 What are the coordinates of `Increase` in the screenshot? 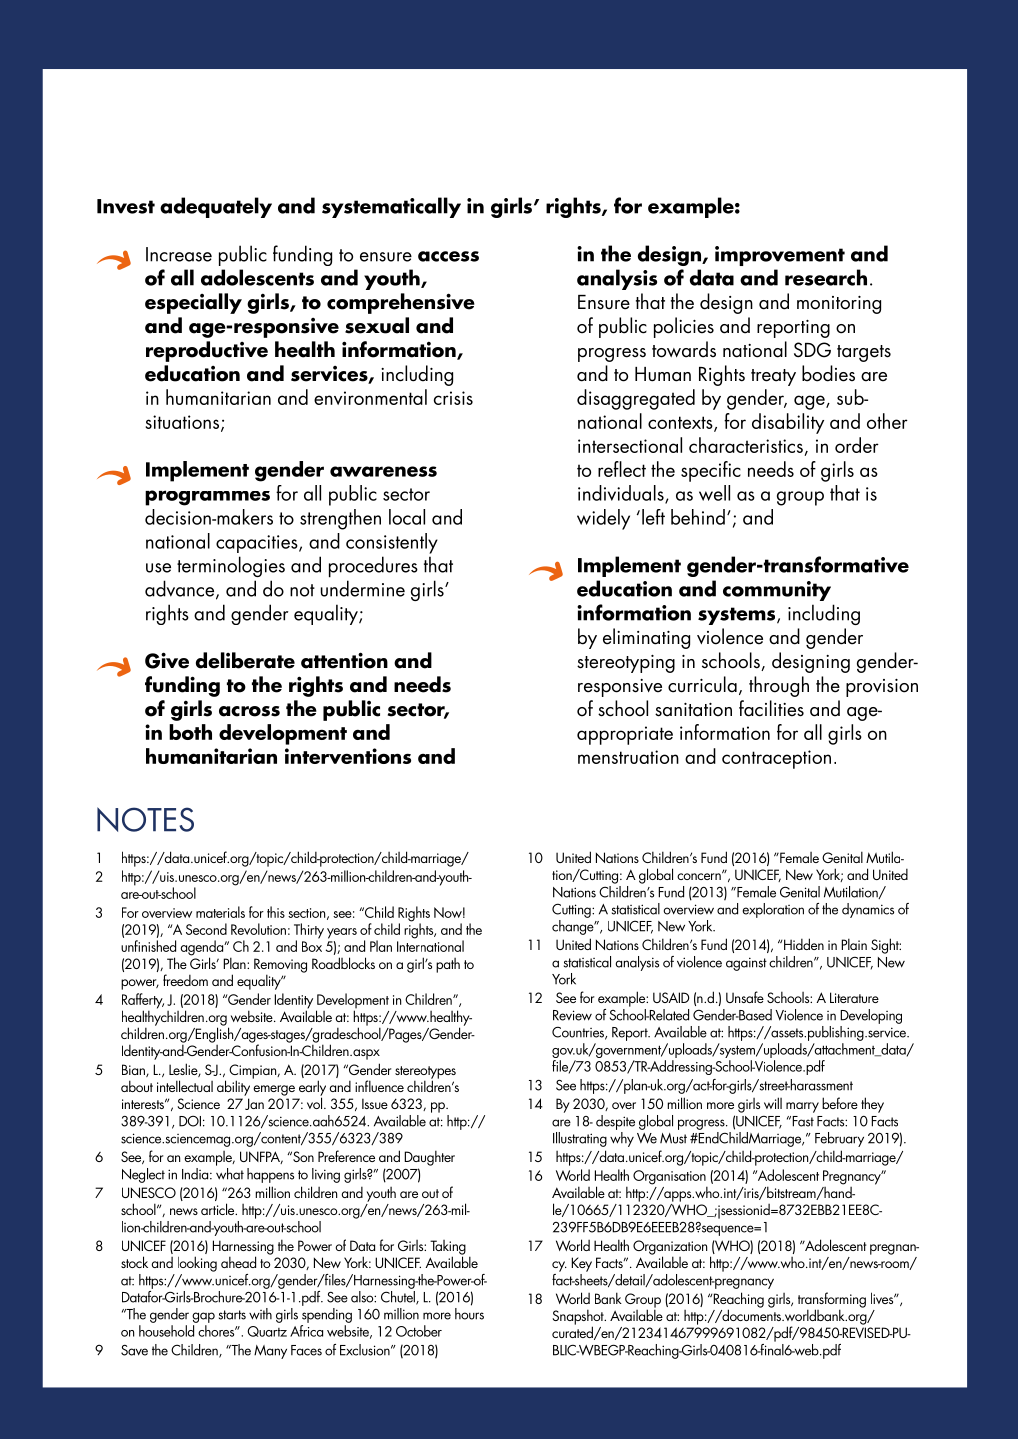 It's located at (179, 254).
